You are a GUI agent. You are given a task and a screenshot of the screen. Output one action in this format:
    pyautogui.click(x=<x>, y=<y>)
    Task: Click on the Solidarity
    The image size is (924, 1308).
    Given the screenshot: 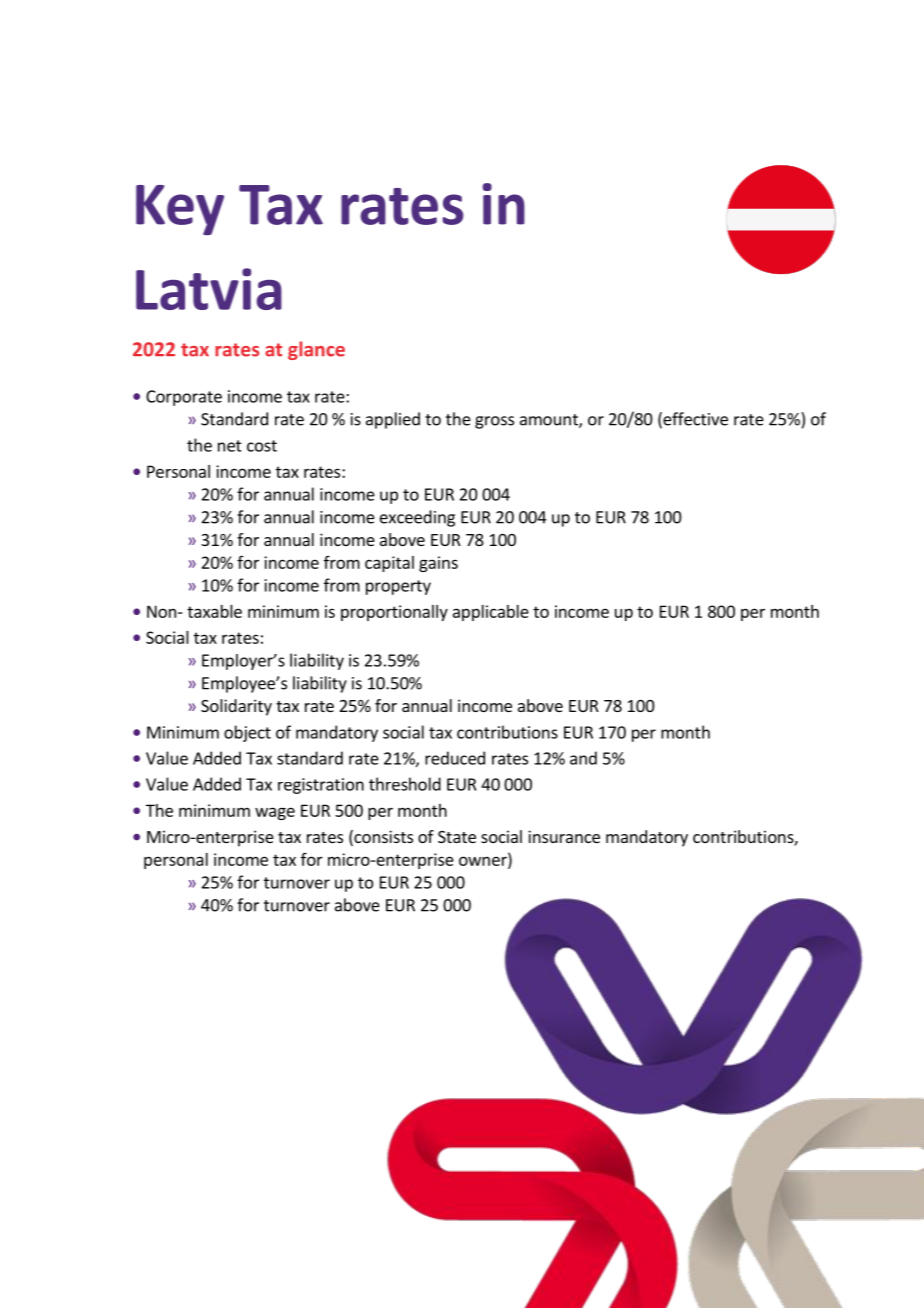 What is the action you would take?
    pyautogui.click(x=236, y=707)
